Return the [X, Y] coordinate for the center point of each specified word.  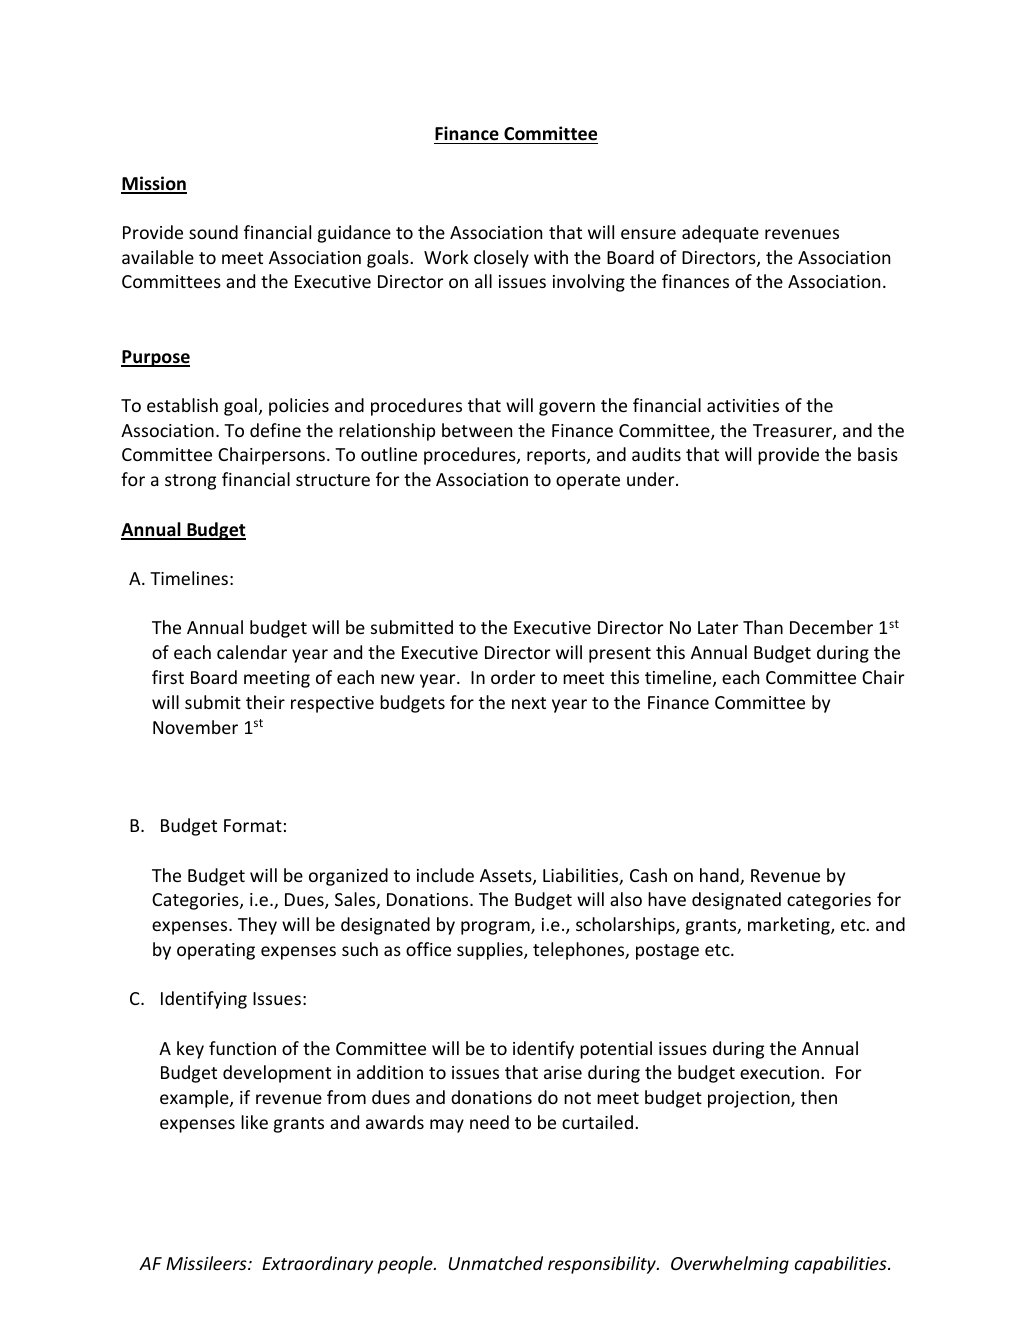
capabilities [841, 1265]
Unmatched [496, 1263]
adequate [720, 234]
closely [501, 259]
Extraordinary [317, 1265]
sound [213, 232]
